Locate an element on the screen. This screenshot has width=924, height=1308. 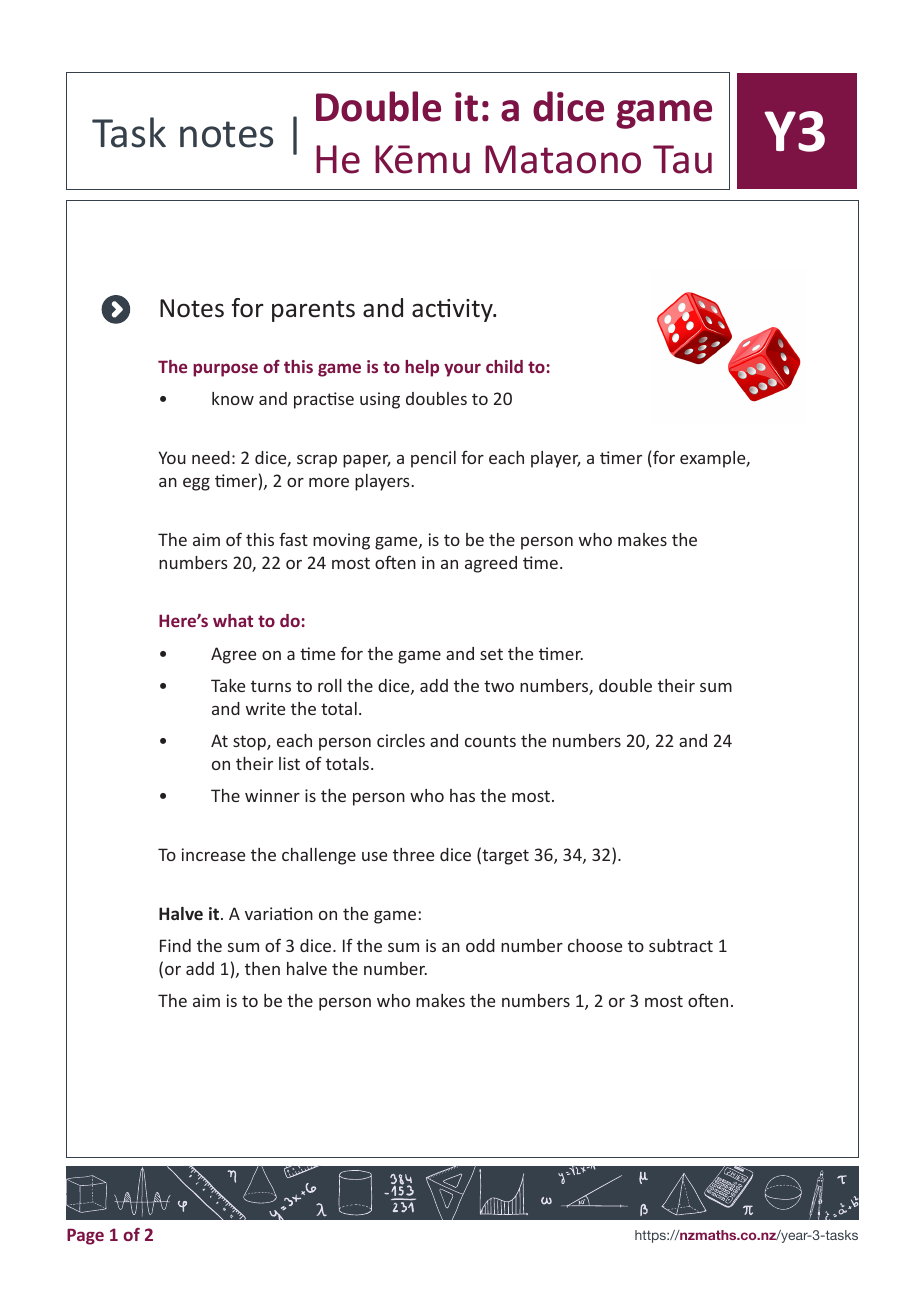
activity is located at coordinates (453, 310).
